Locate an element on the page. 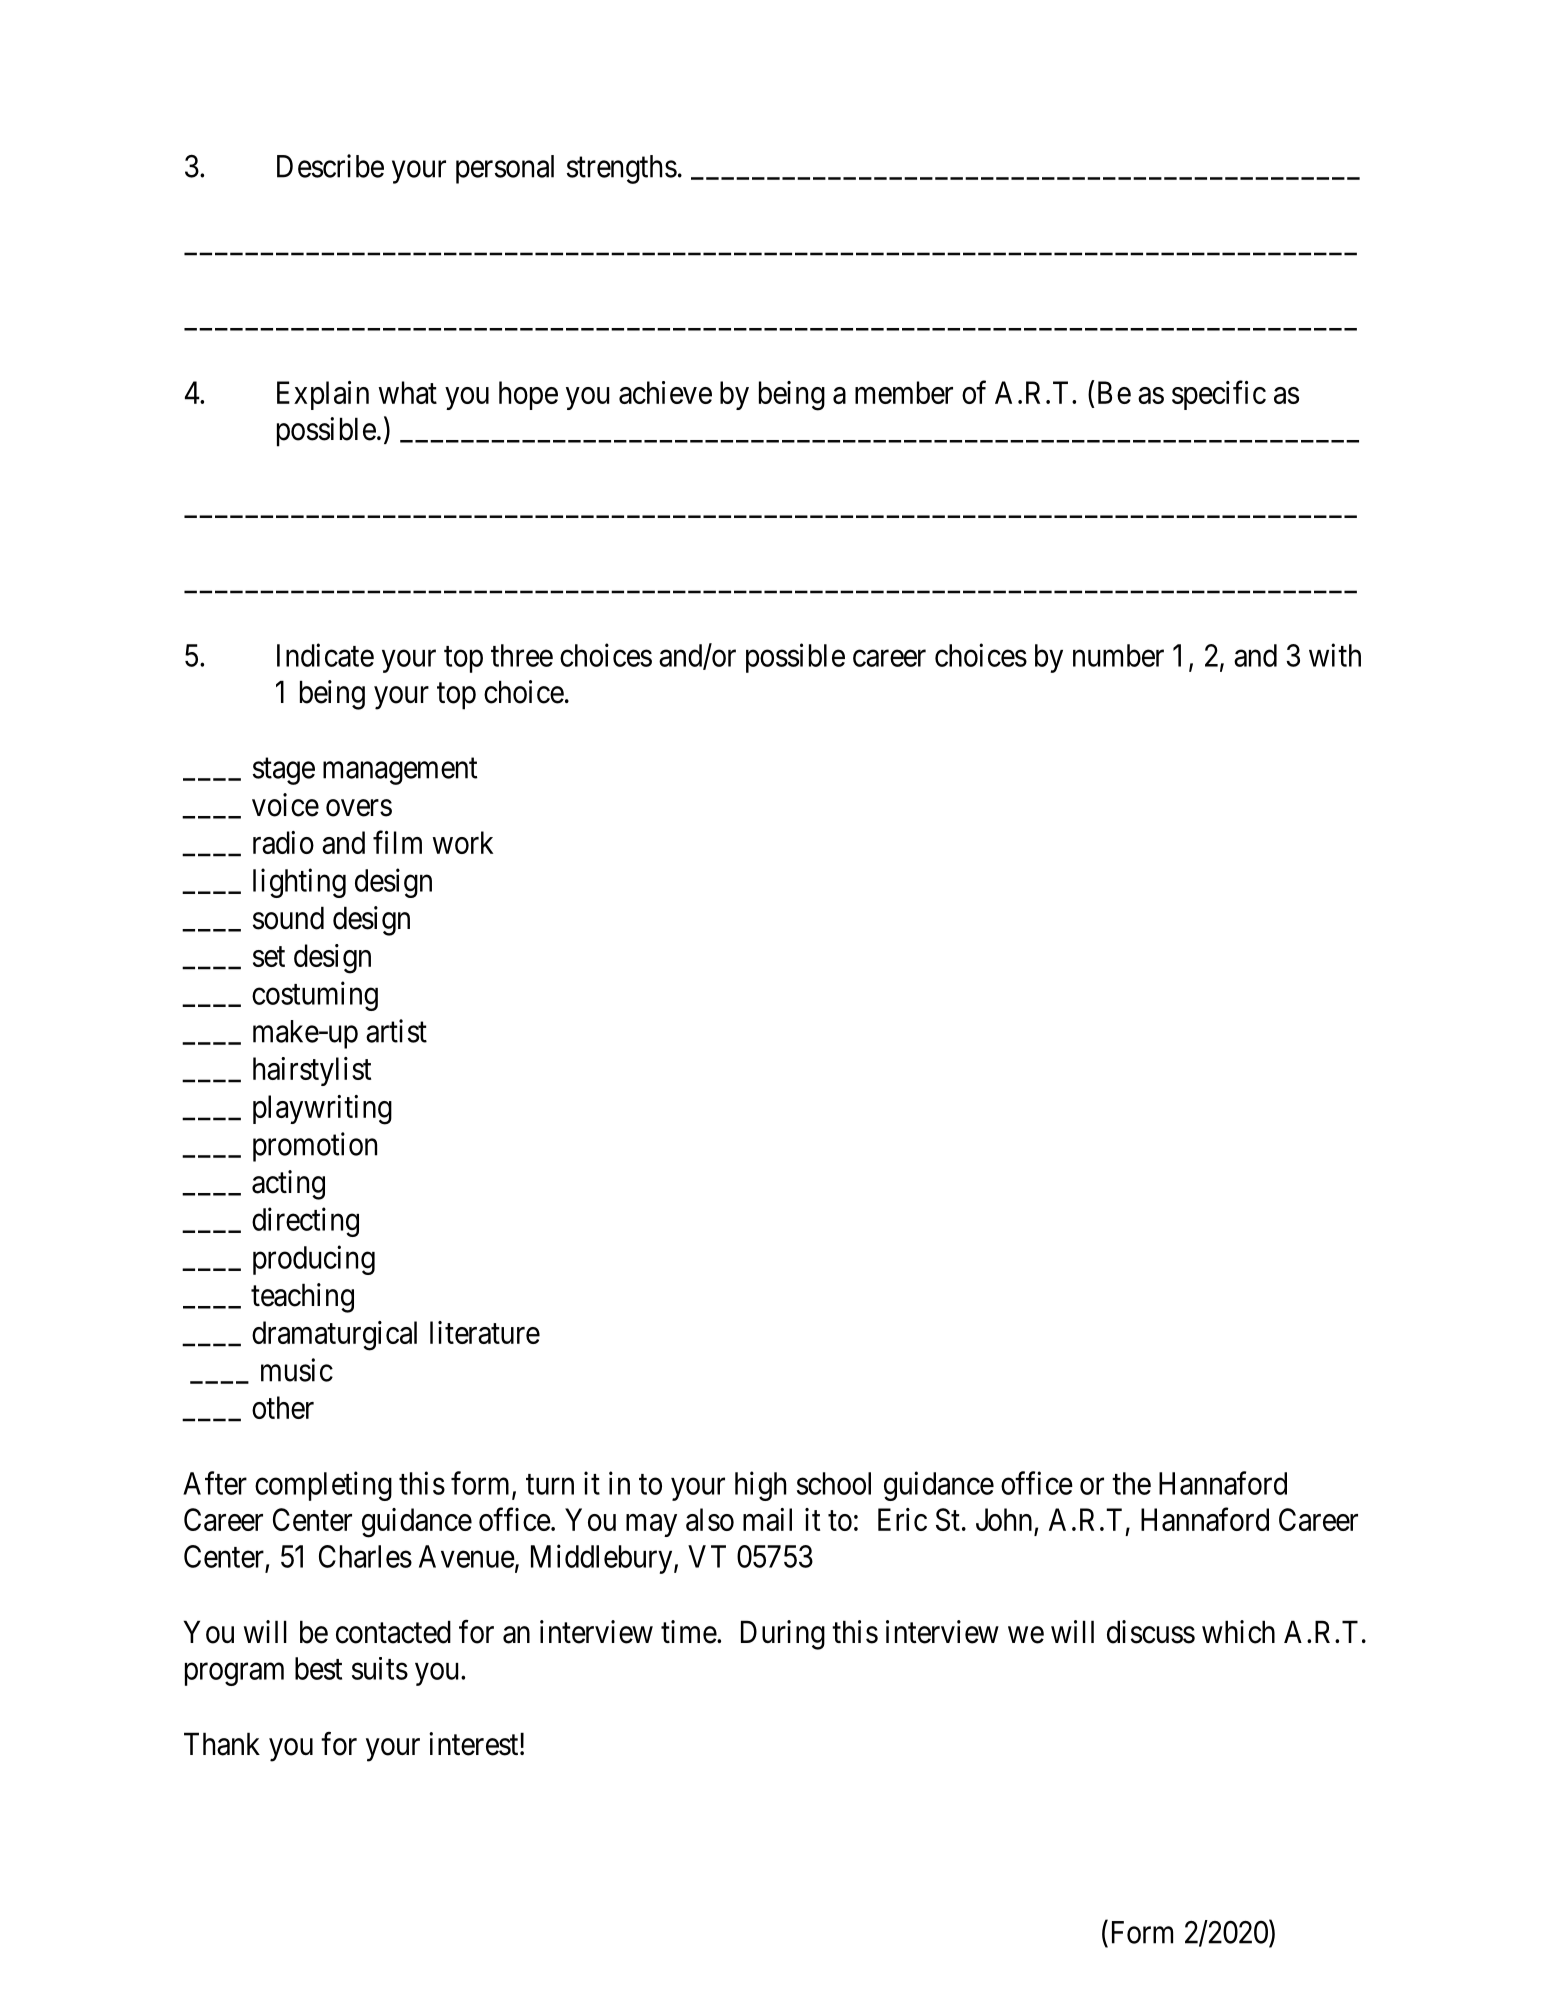  achieve is located at coordinates (665, 392).
